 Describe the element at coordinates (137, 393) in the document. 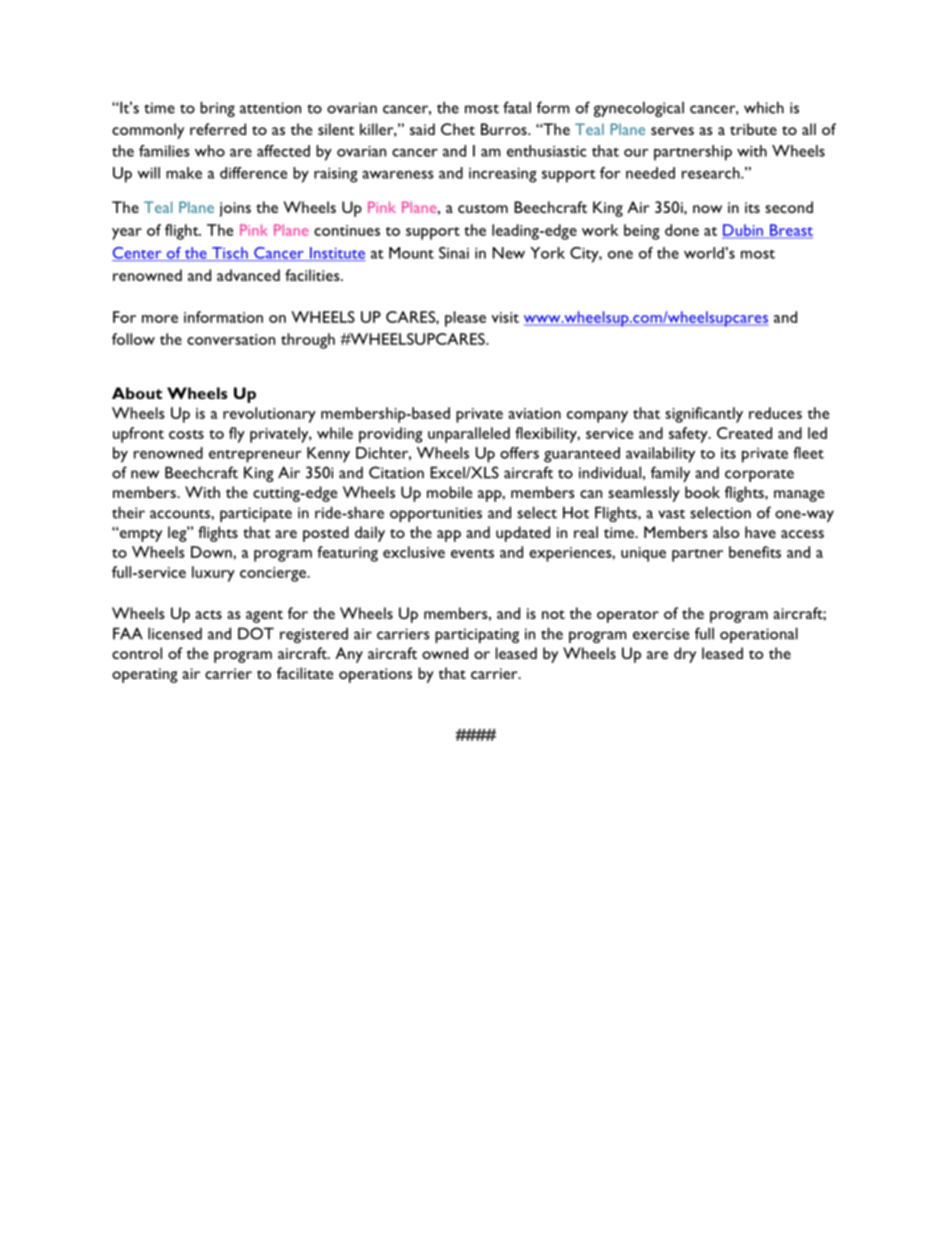

I see `About` at that location.
